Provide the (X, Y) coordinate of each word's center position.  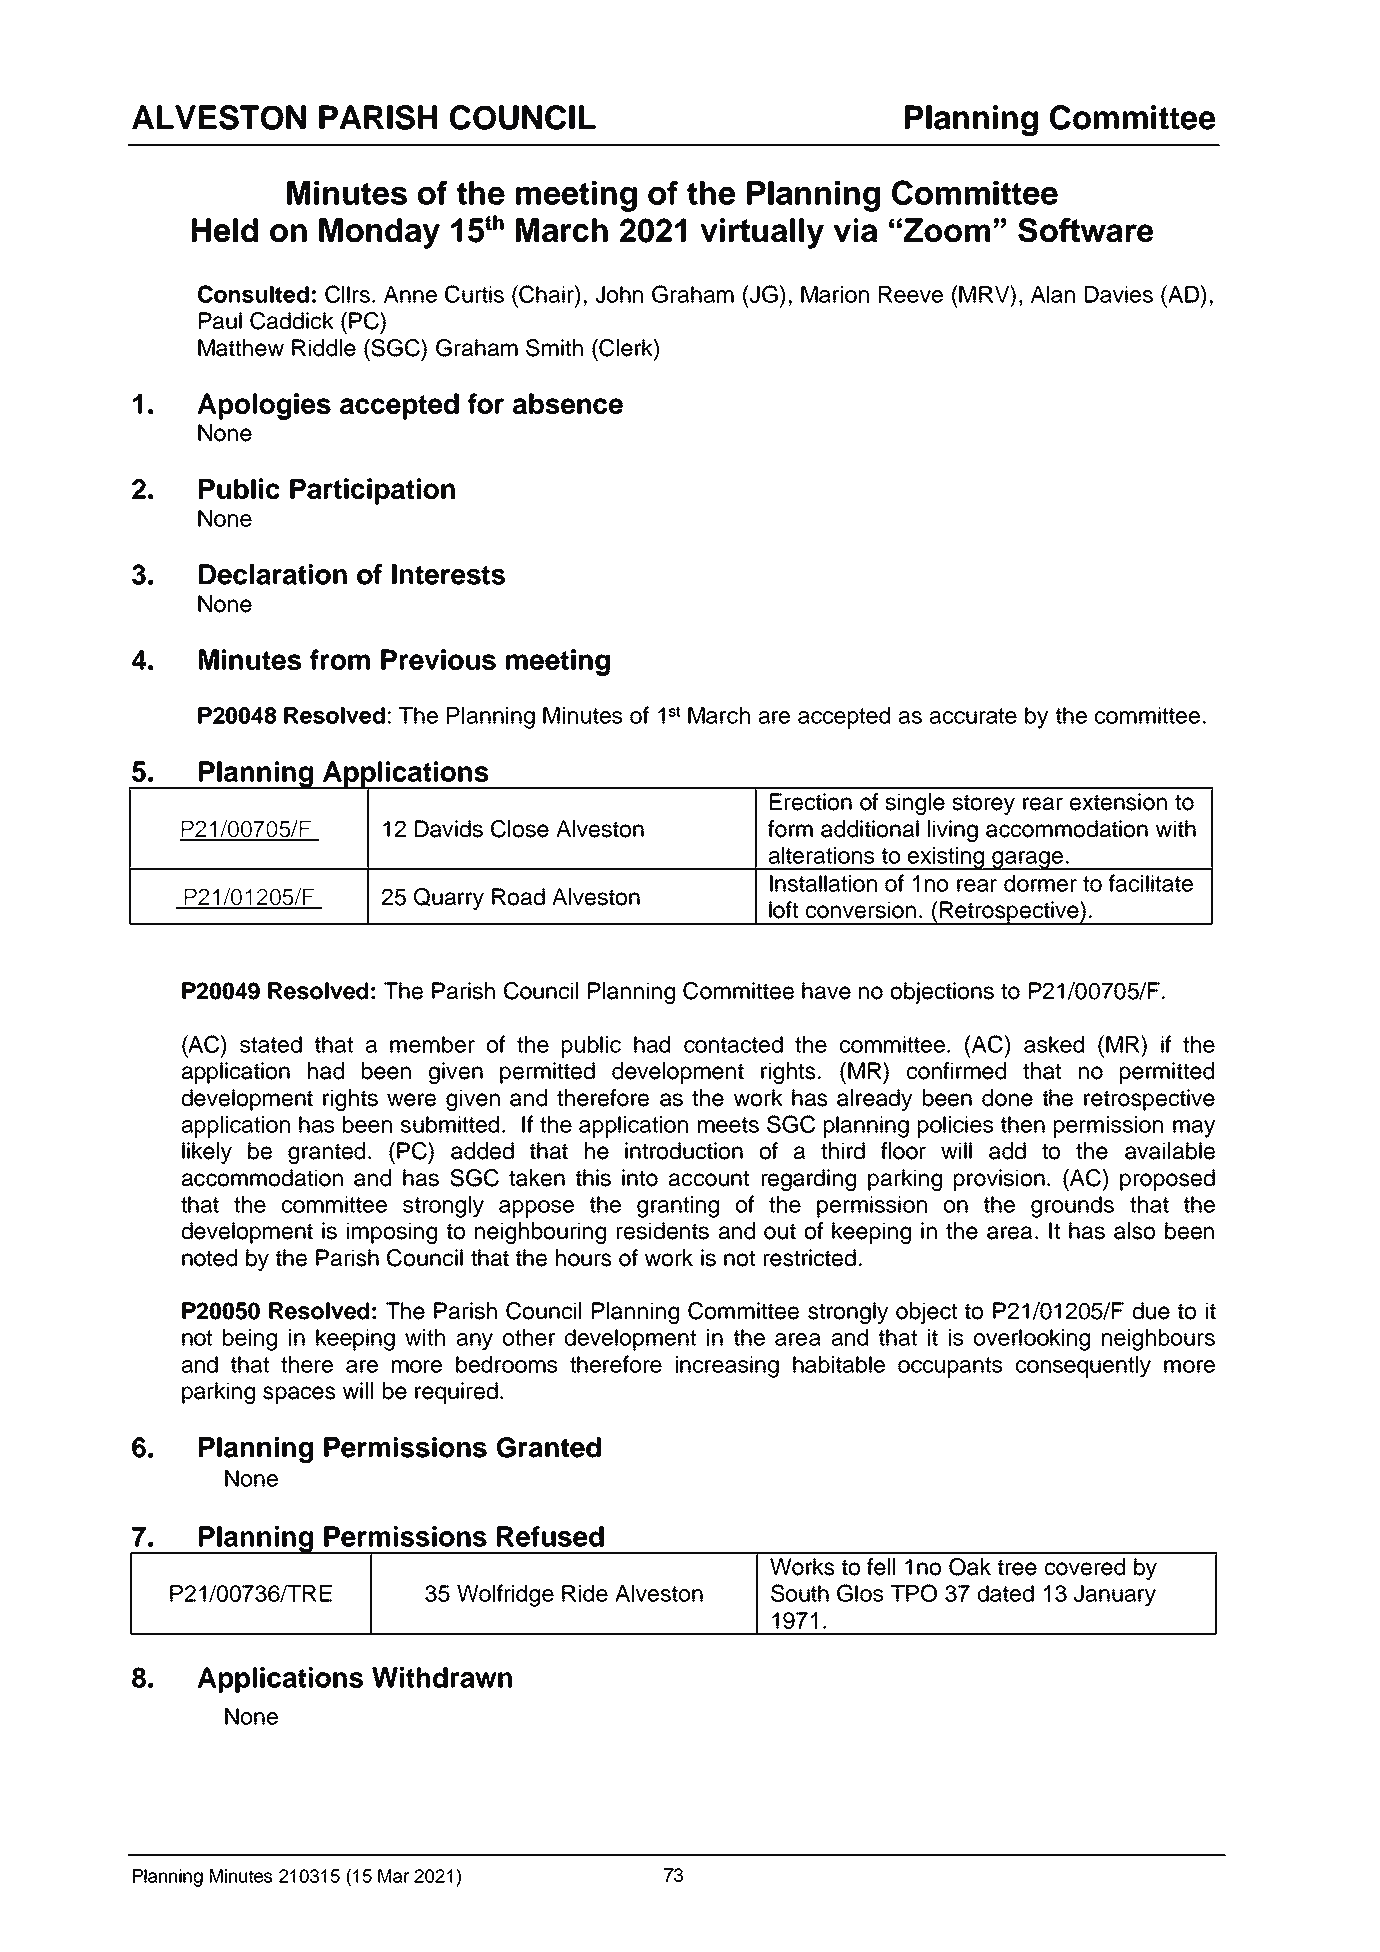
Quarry (449, 899)
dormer (1040, 883)
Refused (550, 1536)
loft (783, 910)
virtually (762, 233)
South (800, 1593)
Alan (1053, 294)
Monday (379, 233)
